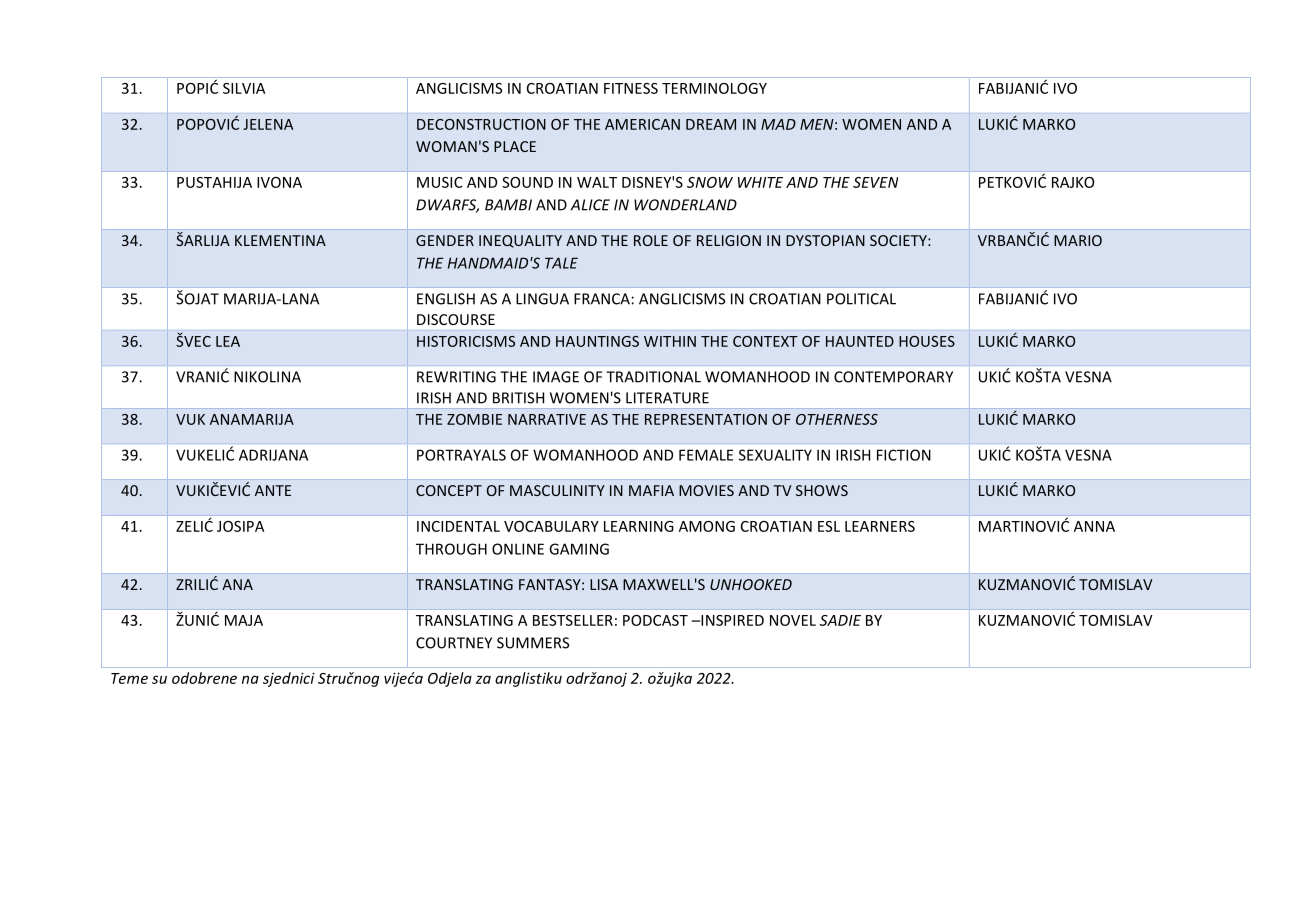 This image has height=924, width=1308. What do you see at coordinates (602, 299) in the image?
I see `FRANCA` at bounding box center [602, 299].
